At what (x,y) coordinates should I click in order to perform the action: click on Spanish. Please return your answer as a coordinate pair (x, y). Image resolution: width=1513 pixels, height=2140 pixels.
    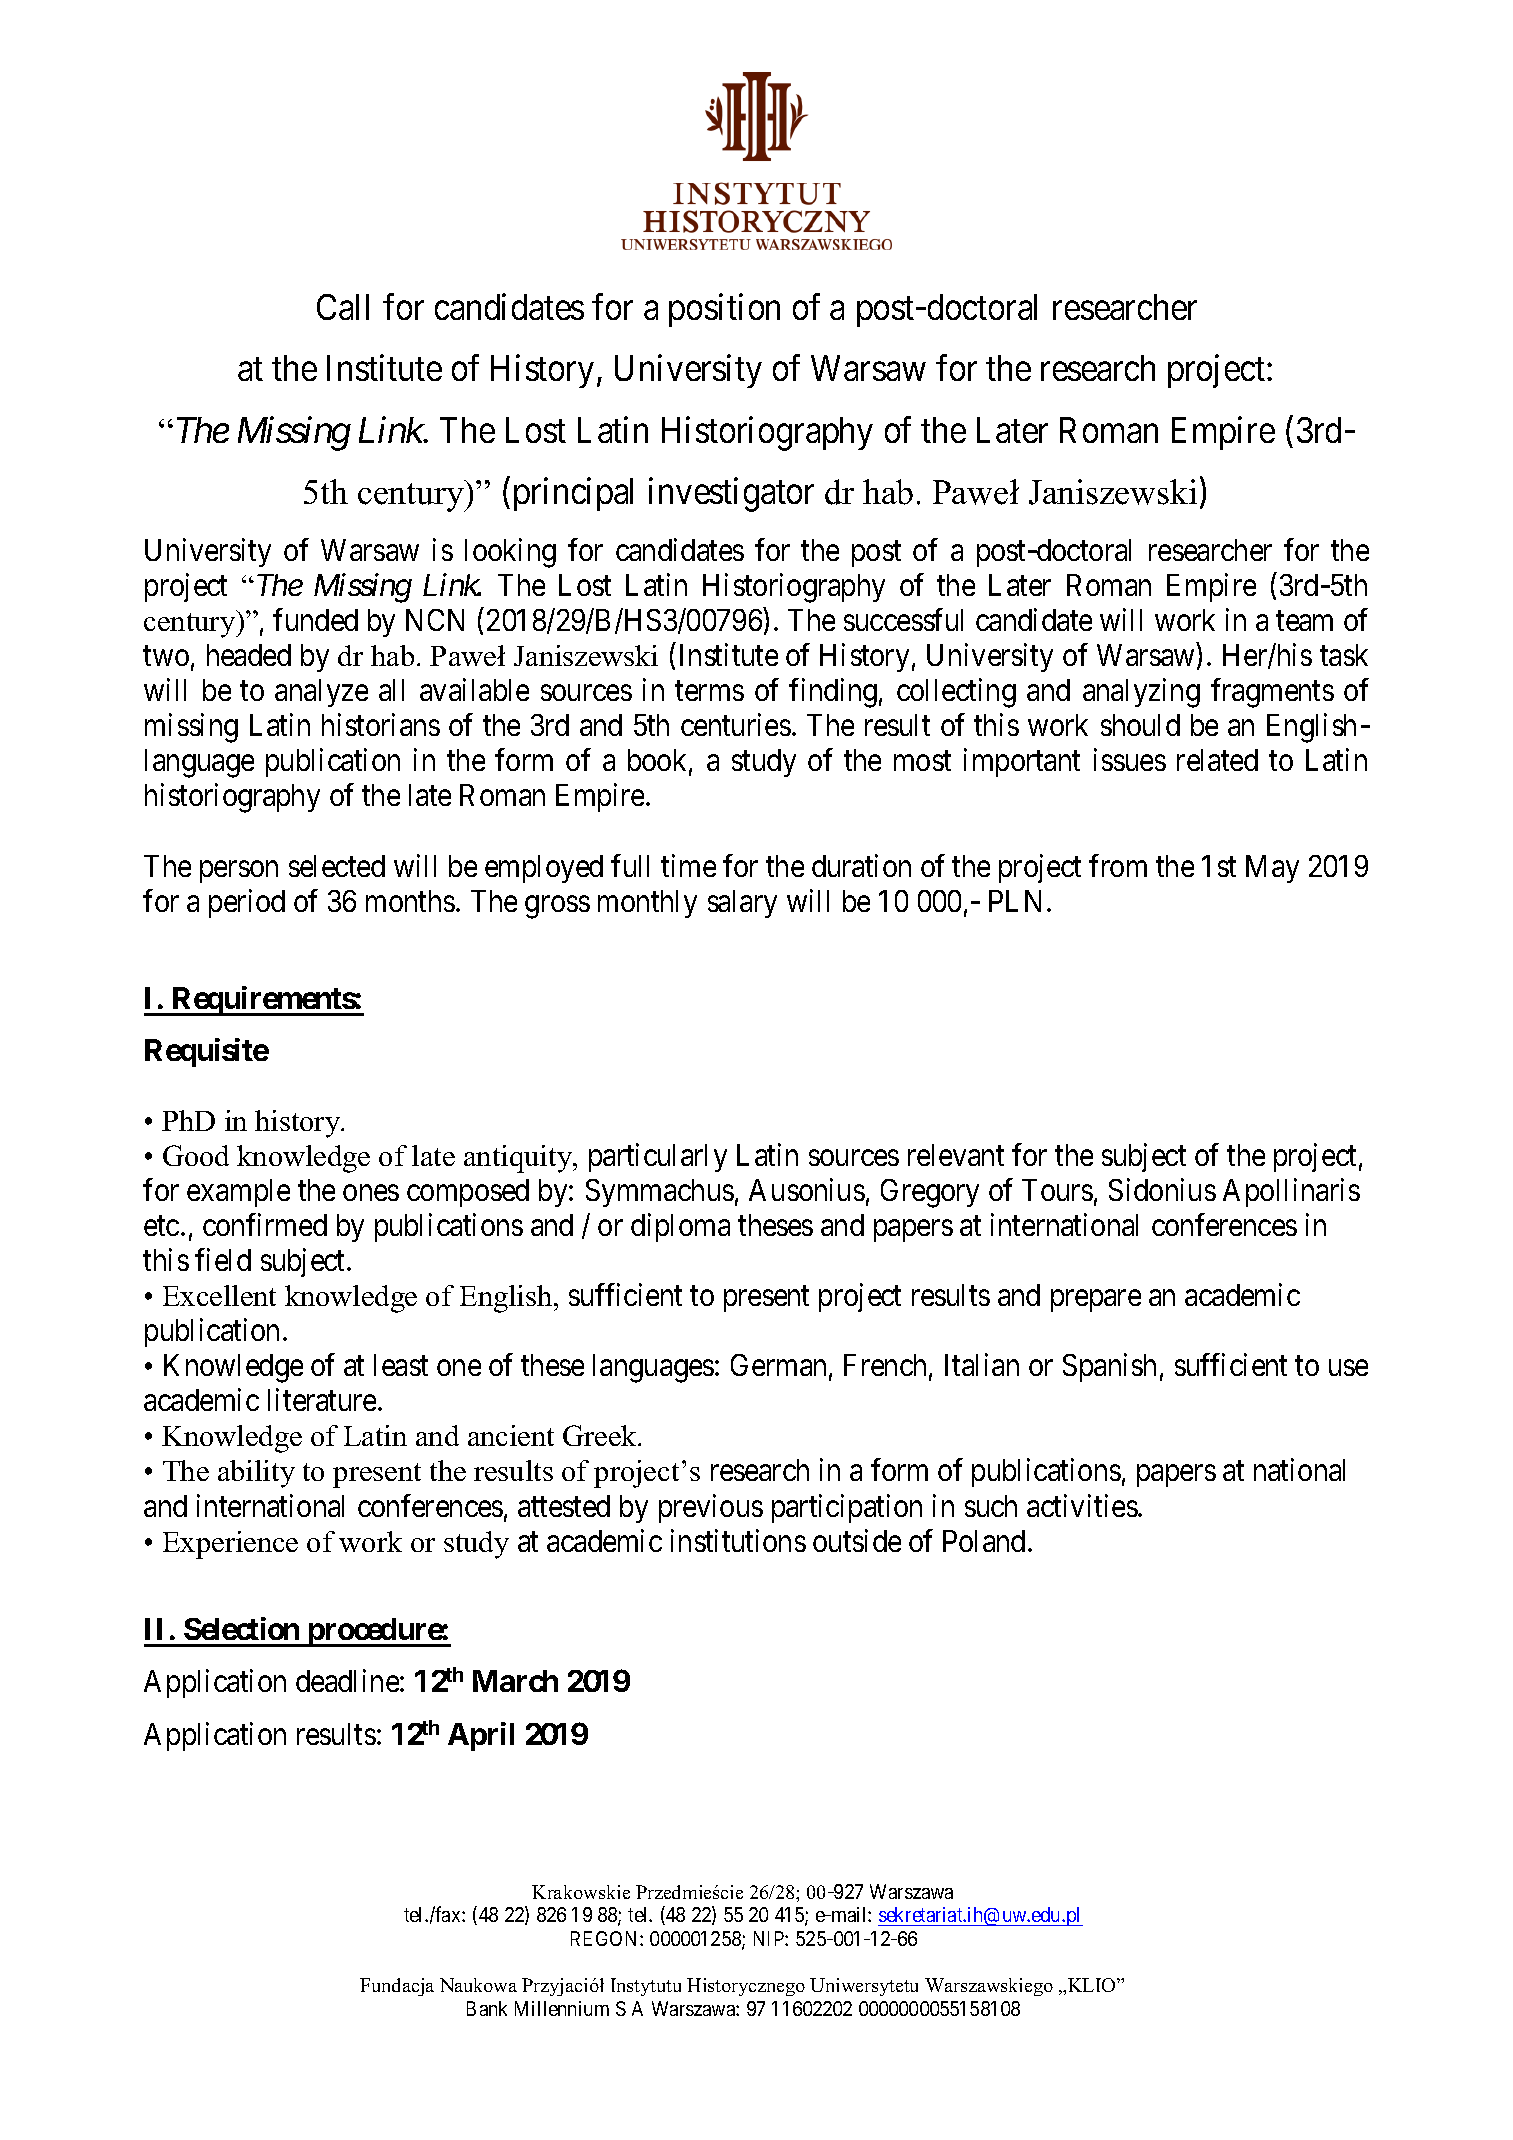
    Looking at the image, I should click on (1109, 1367).
